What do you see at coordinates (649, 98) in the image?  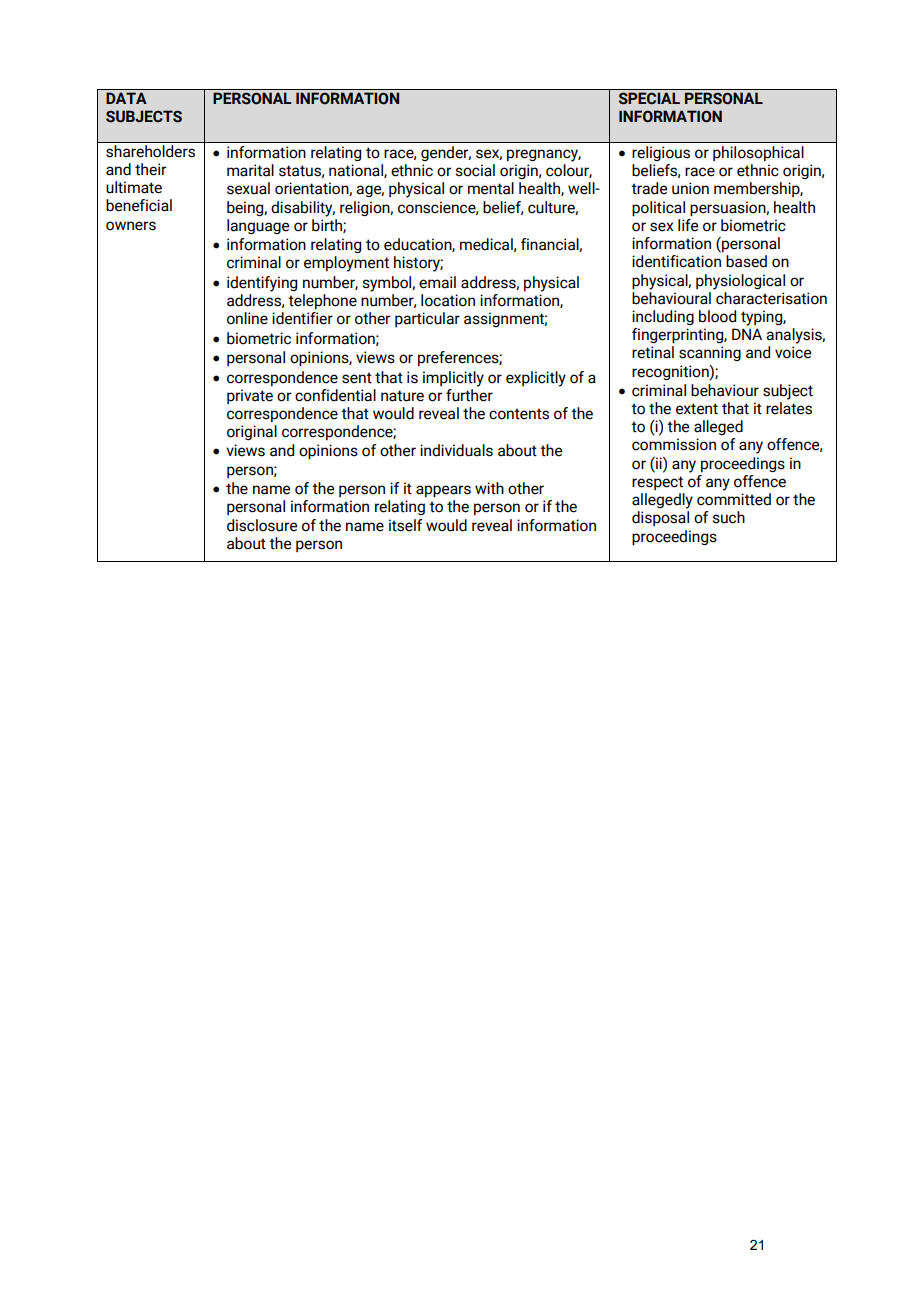 I see `SPECIAL` at bounding box center [649, 98].
